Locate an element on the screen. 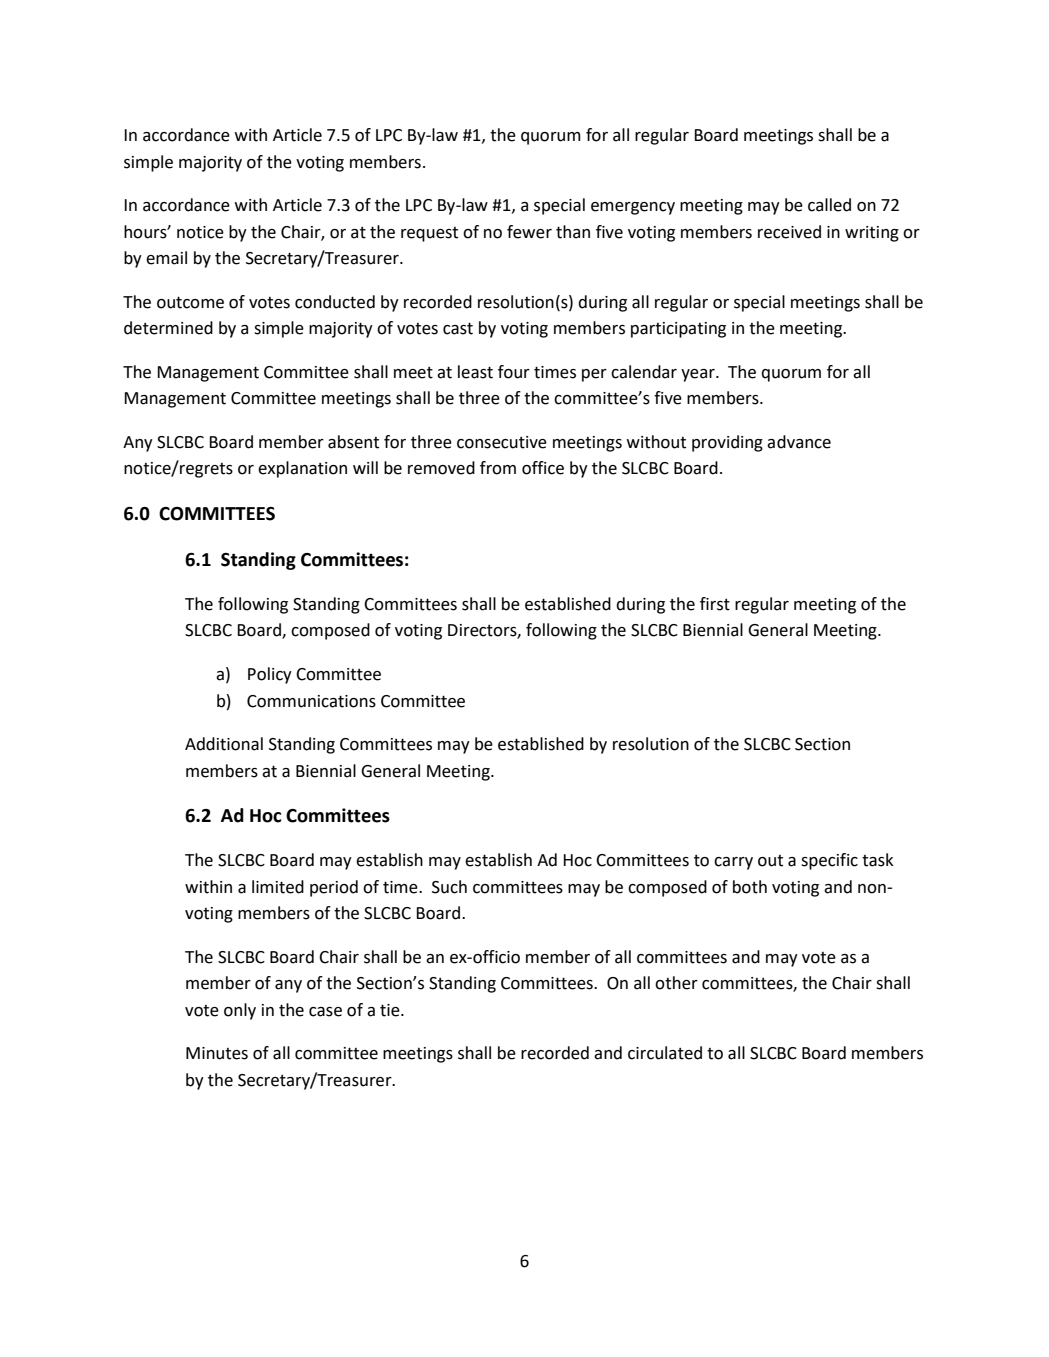 This screenshot has width=1049, height=1357. advance is located at coordinates (799, 442).
